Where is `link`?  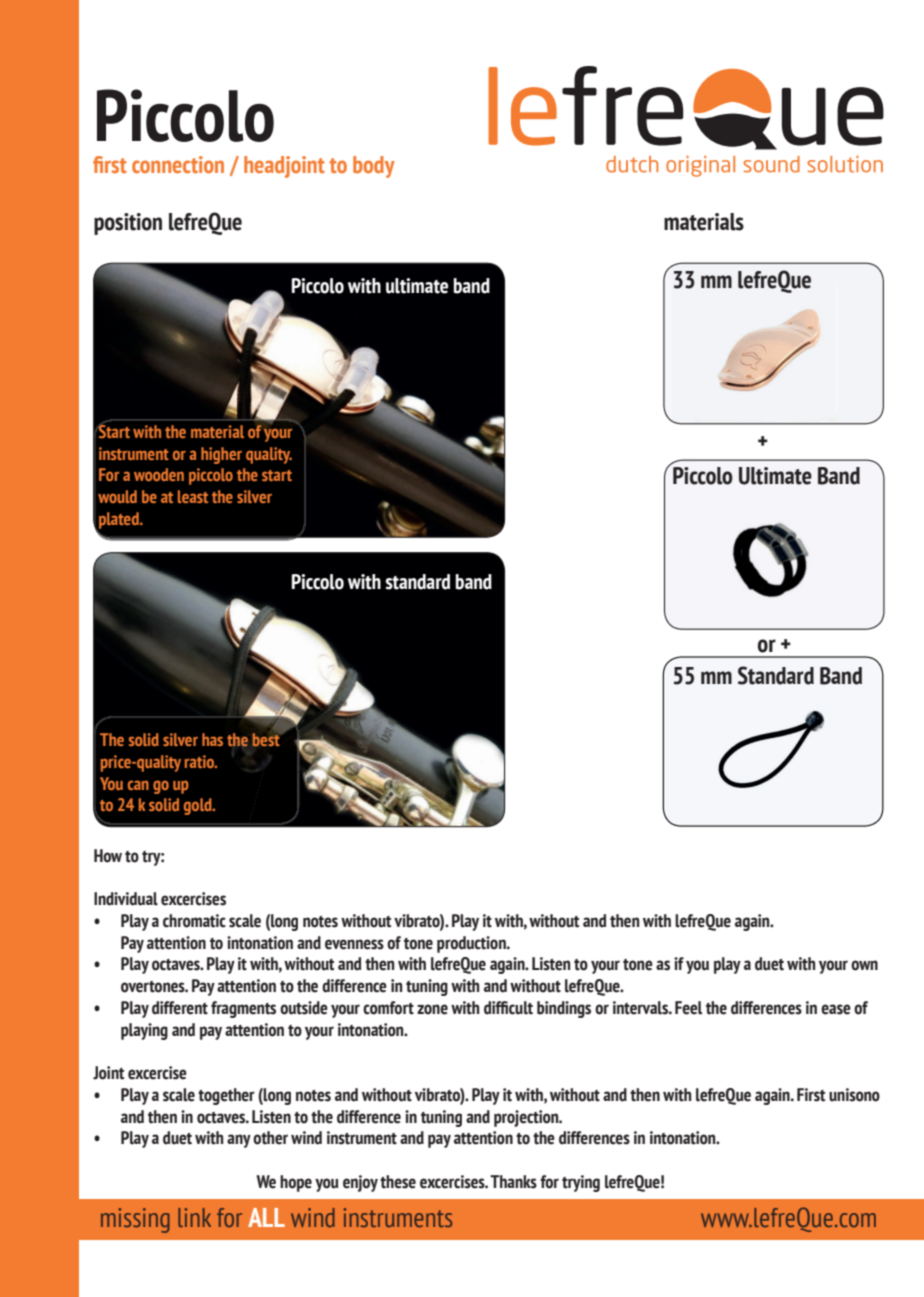 link is located at coordinates (194, 1217).
